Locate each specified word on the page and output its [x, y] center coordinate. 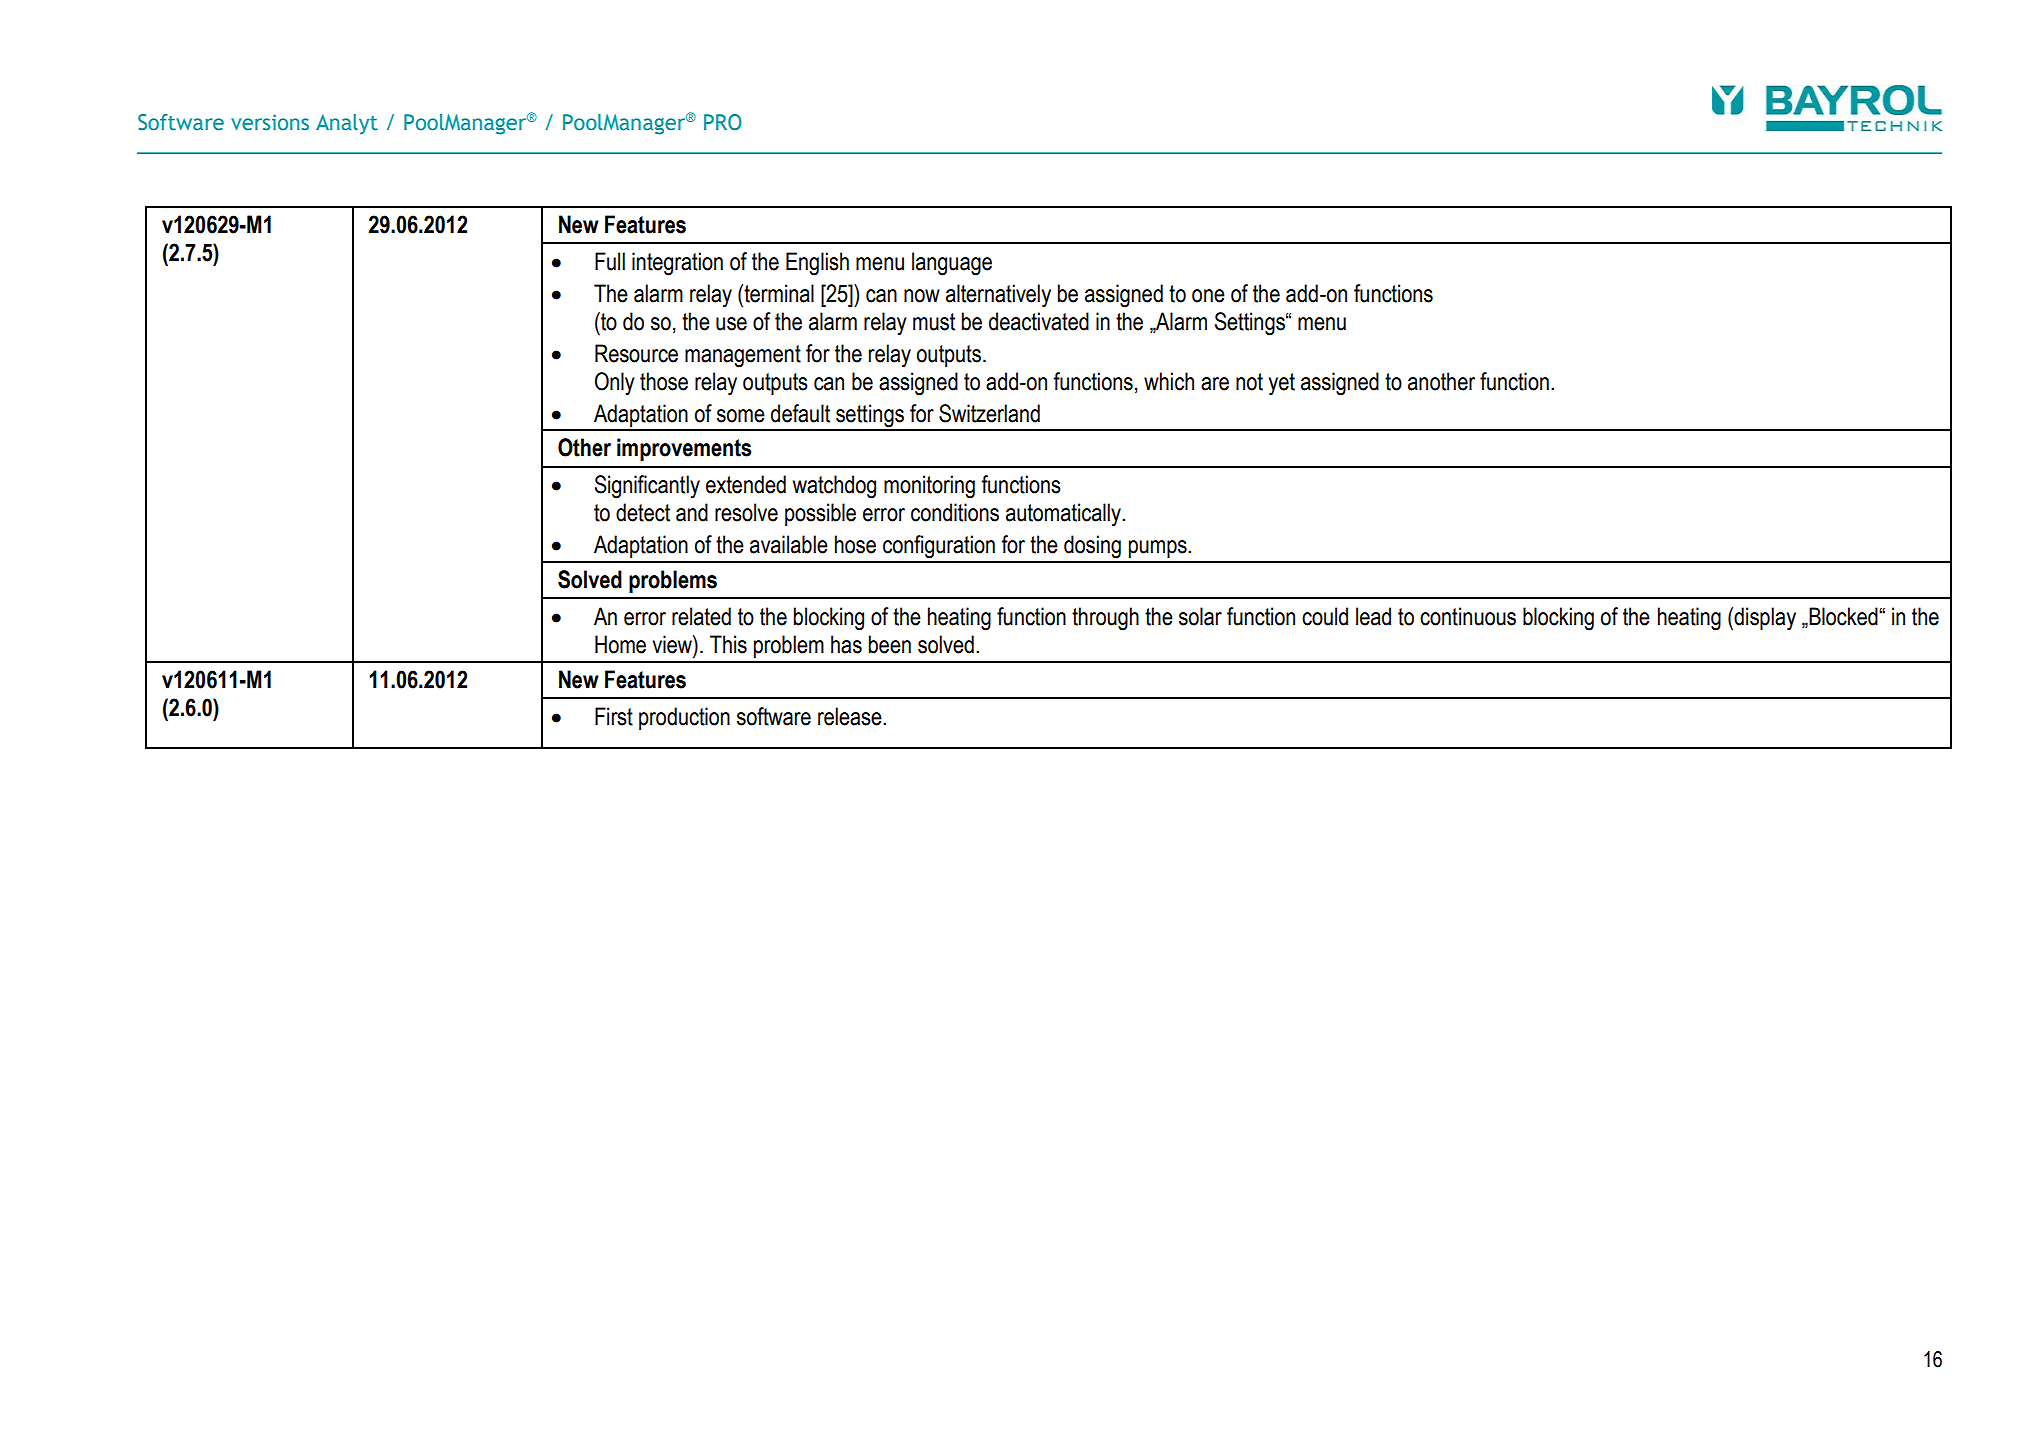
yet [1282, 384]
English [817, 264]
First [614, 716]
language [952, 264]
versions [270, 122]
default [800, 413]
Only [615, 384]
